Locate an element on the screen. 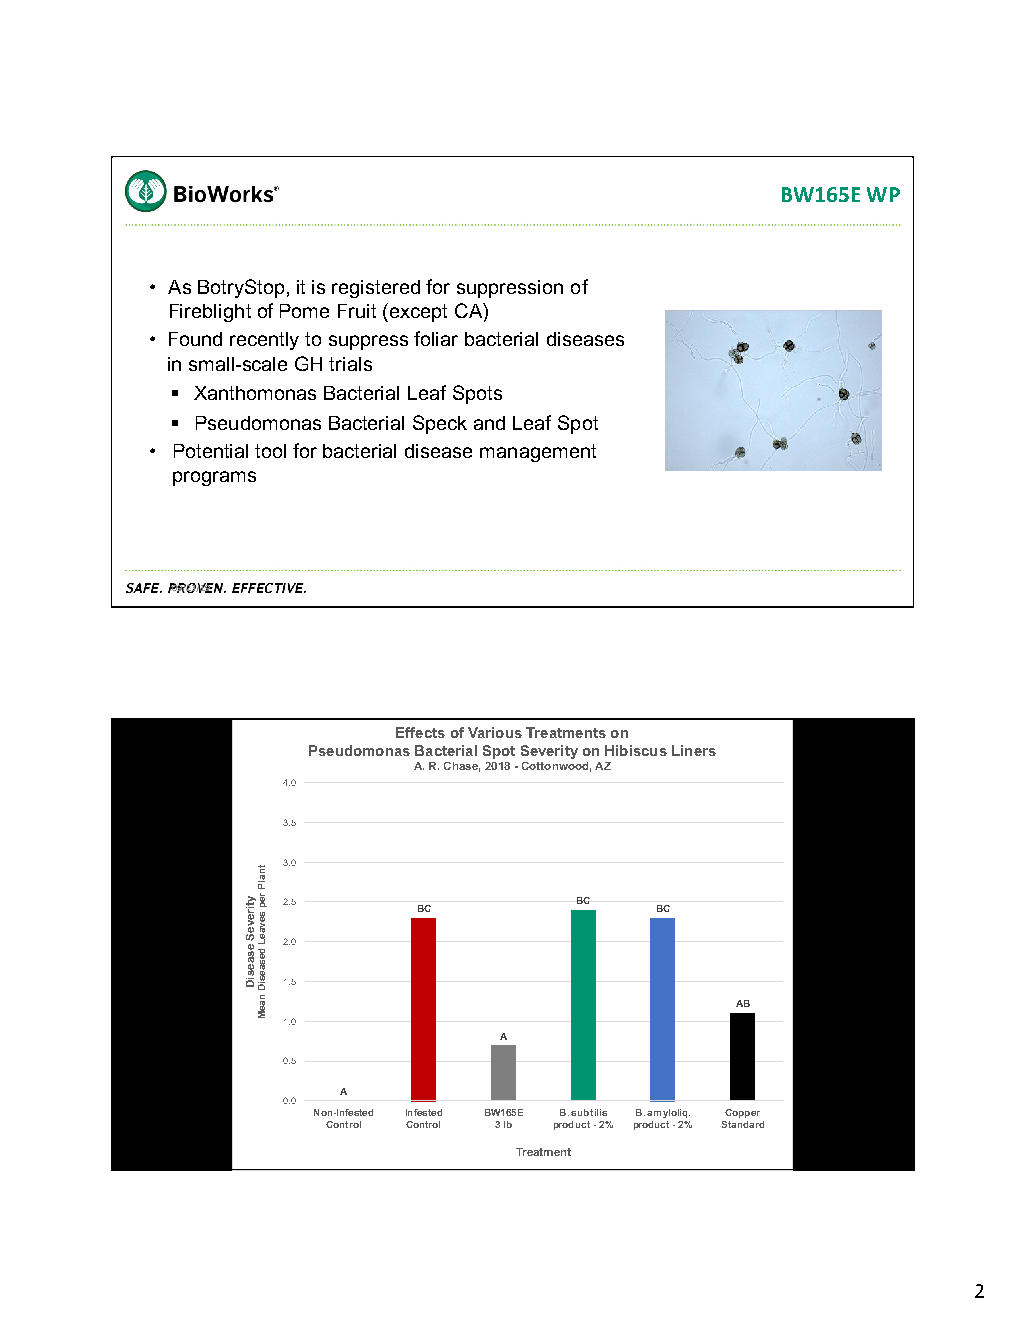 The height and width of the screenshot is (1326, 1025). recently is located at coordinates (264, 341).
